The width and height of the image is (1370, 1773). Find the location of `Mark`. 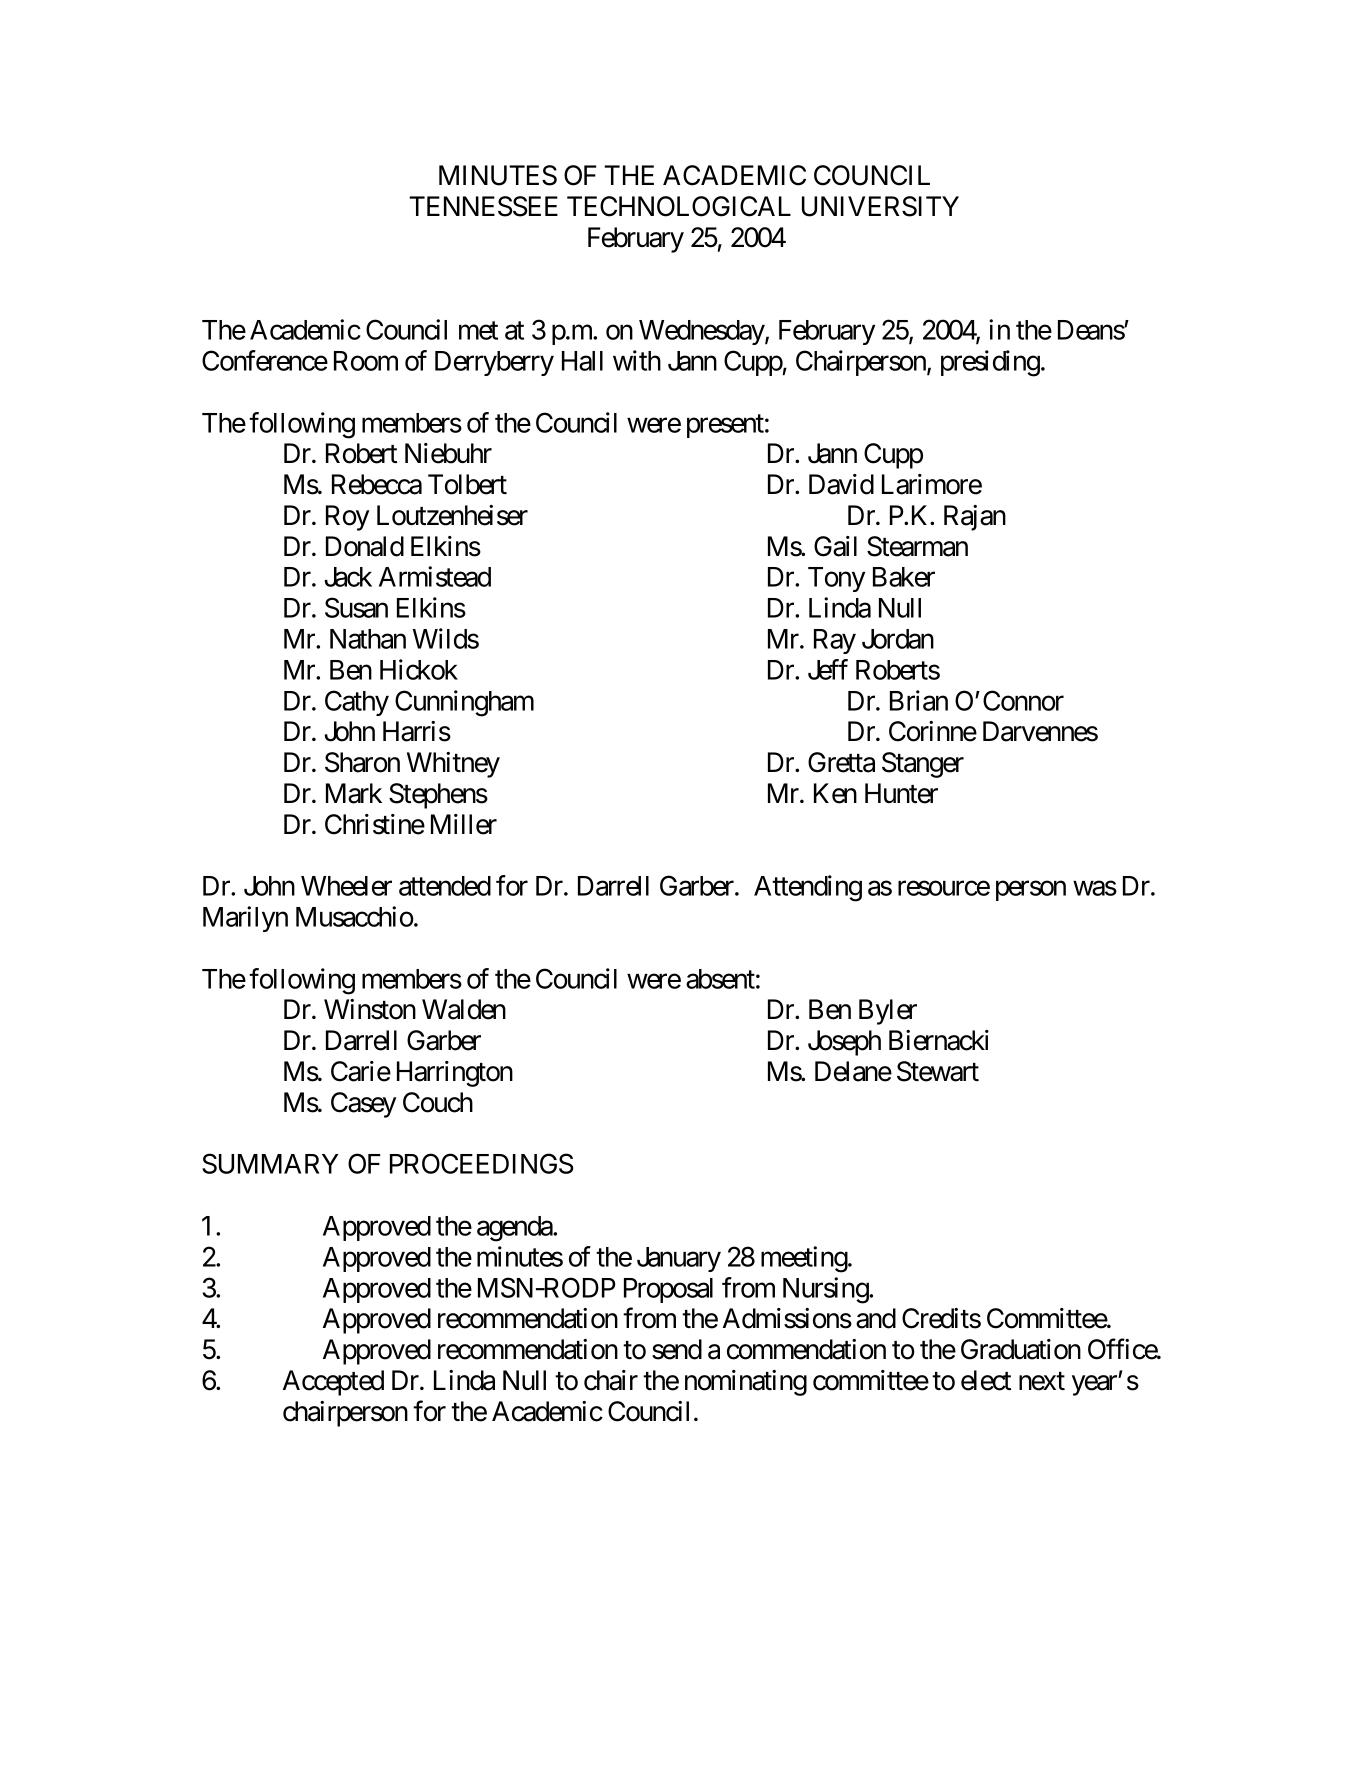

Mark is located at coordinates (354, 793).
